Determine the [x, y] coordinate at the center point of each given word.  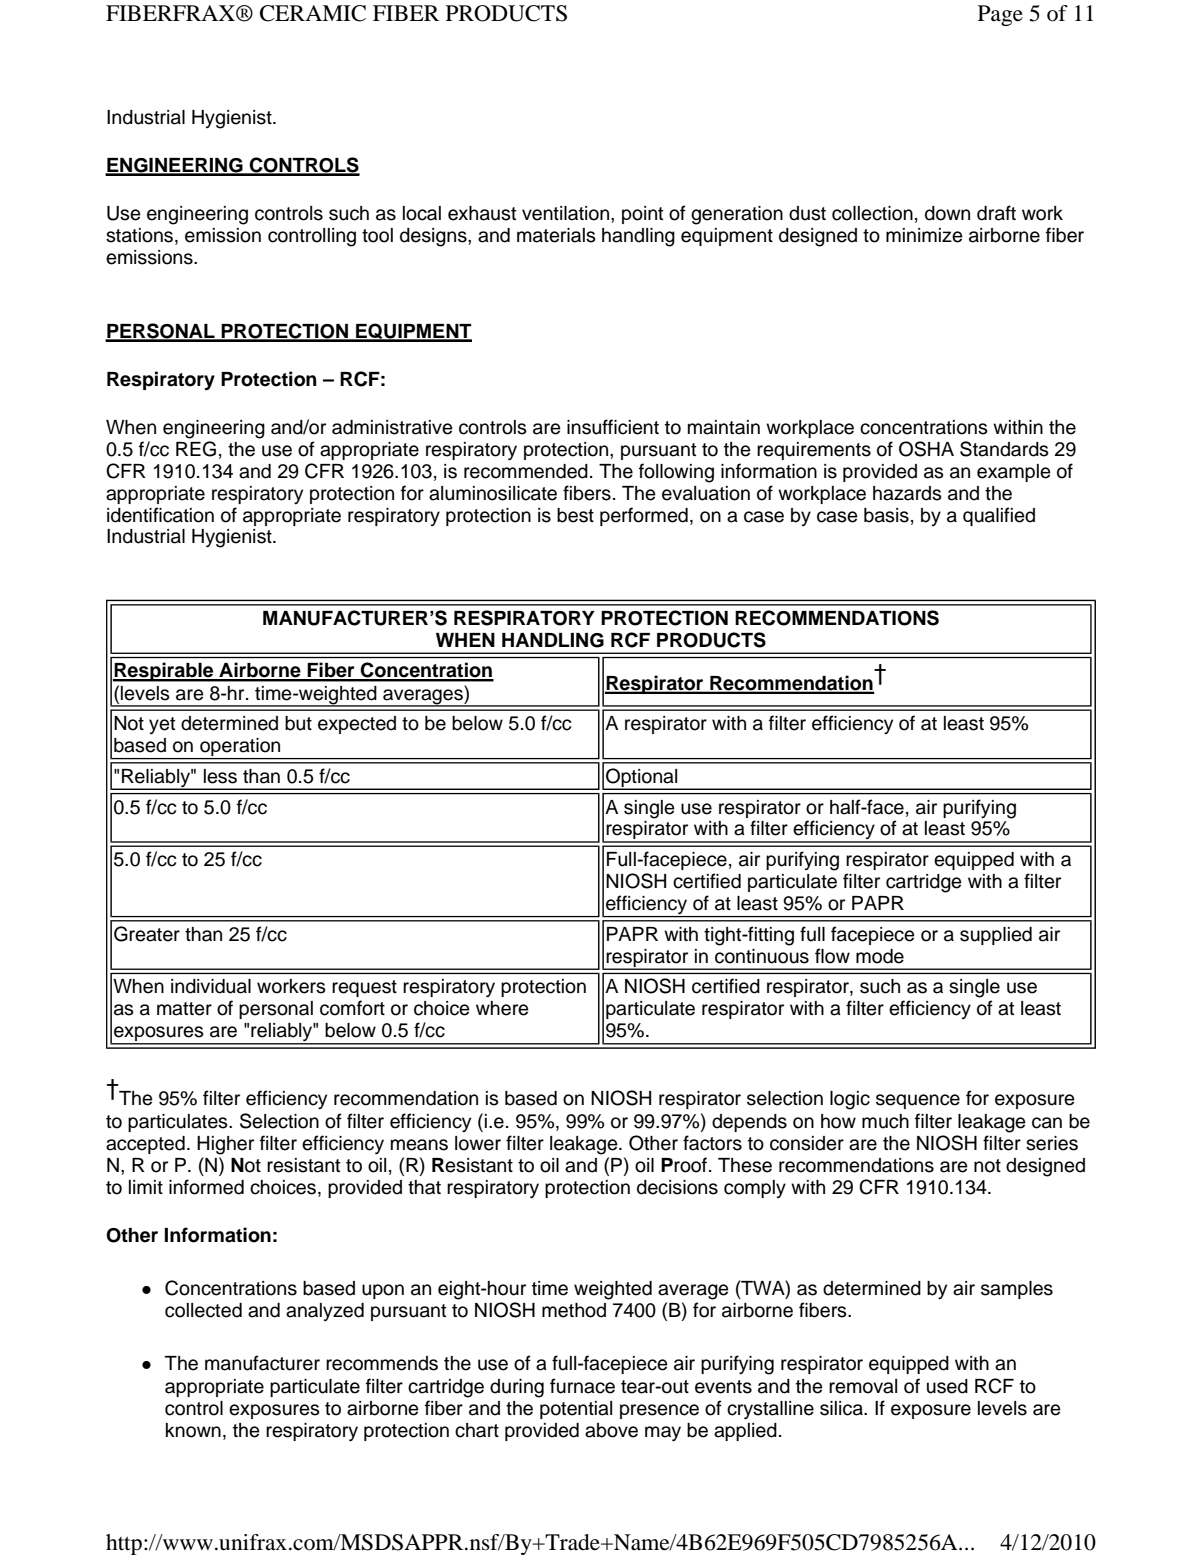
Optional [642, 778]
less [220, 776]
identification [160, 515]
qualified [999, 516]
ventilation [565, 213]
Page [1000, 15]
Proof [685, 1165]
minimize [924, 235]
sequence [918, 1101]
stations [141, 235]
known [193, 1430]
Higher [225, 1145]
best [575, 515]
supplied [996, 936]
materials [556, 235]
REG [196, 449]
